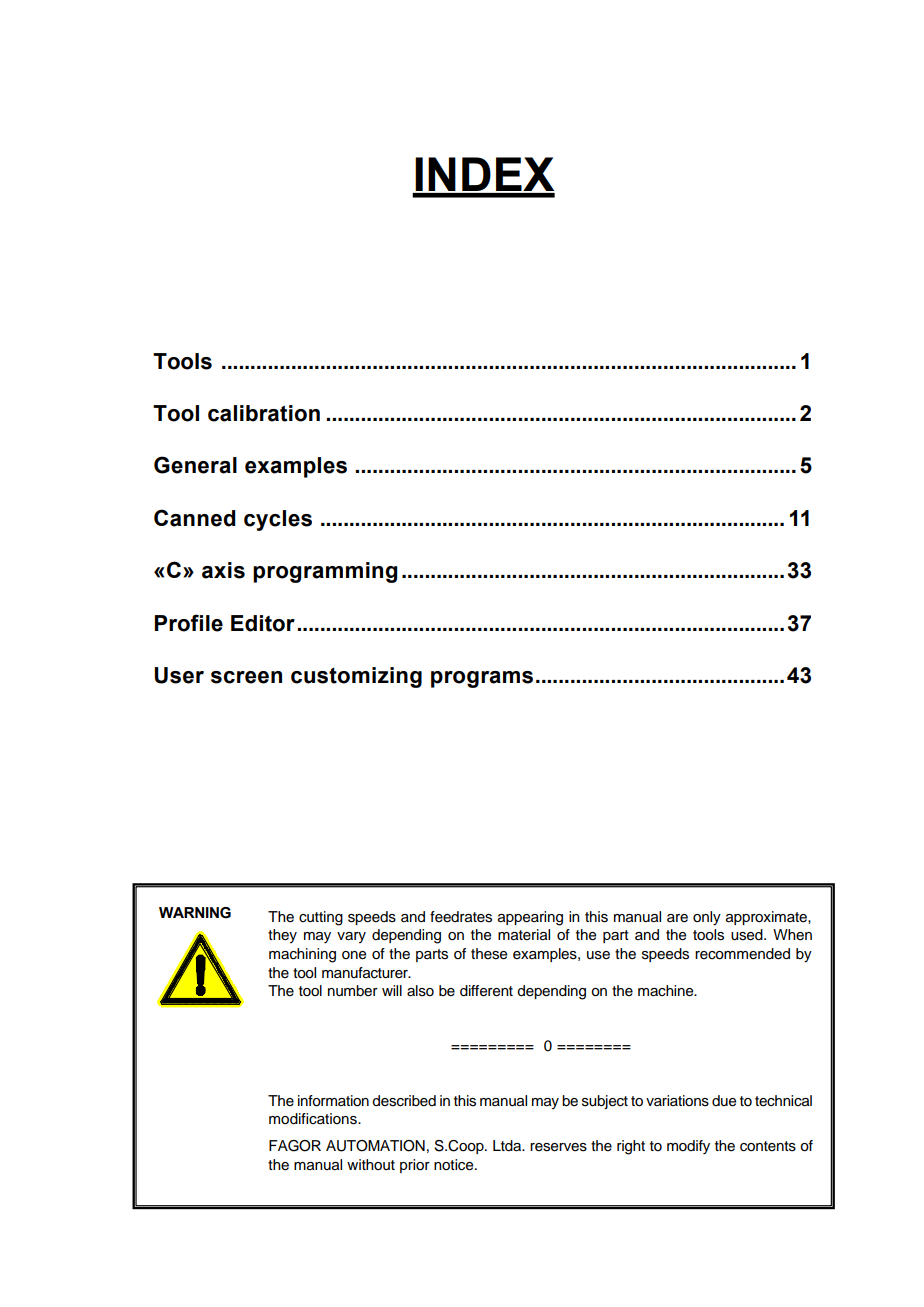  What do you see at coordinates (195, 465) in the image?
I see `General` at bounding box center [195, 465].
